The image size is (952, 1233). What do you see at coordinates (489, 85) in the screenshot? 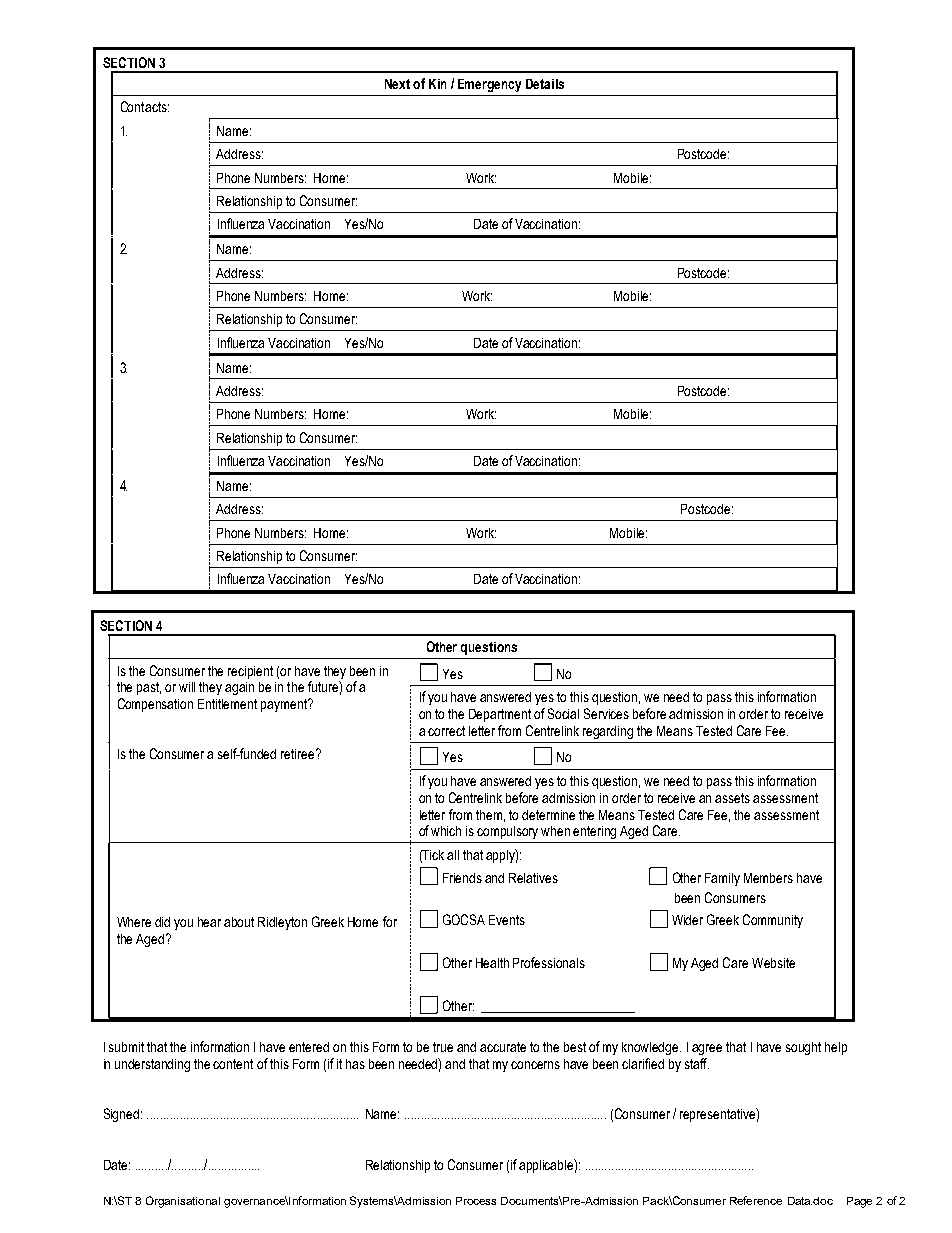
I see `Emergency` at bounding box center [489, 85].
